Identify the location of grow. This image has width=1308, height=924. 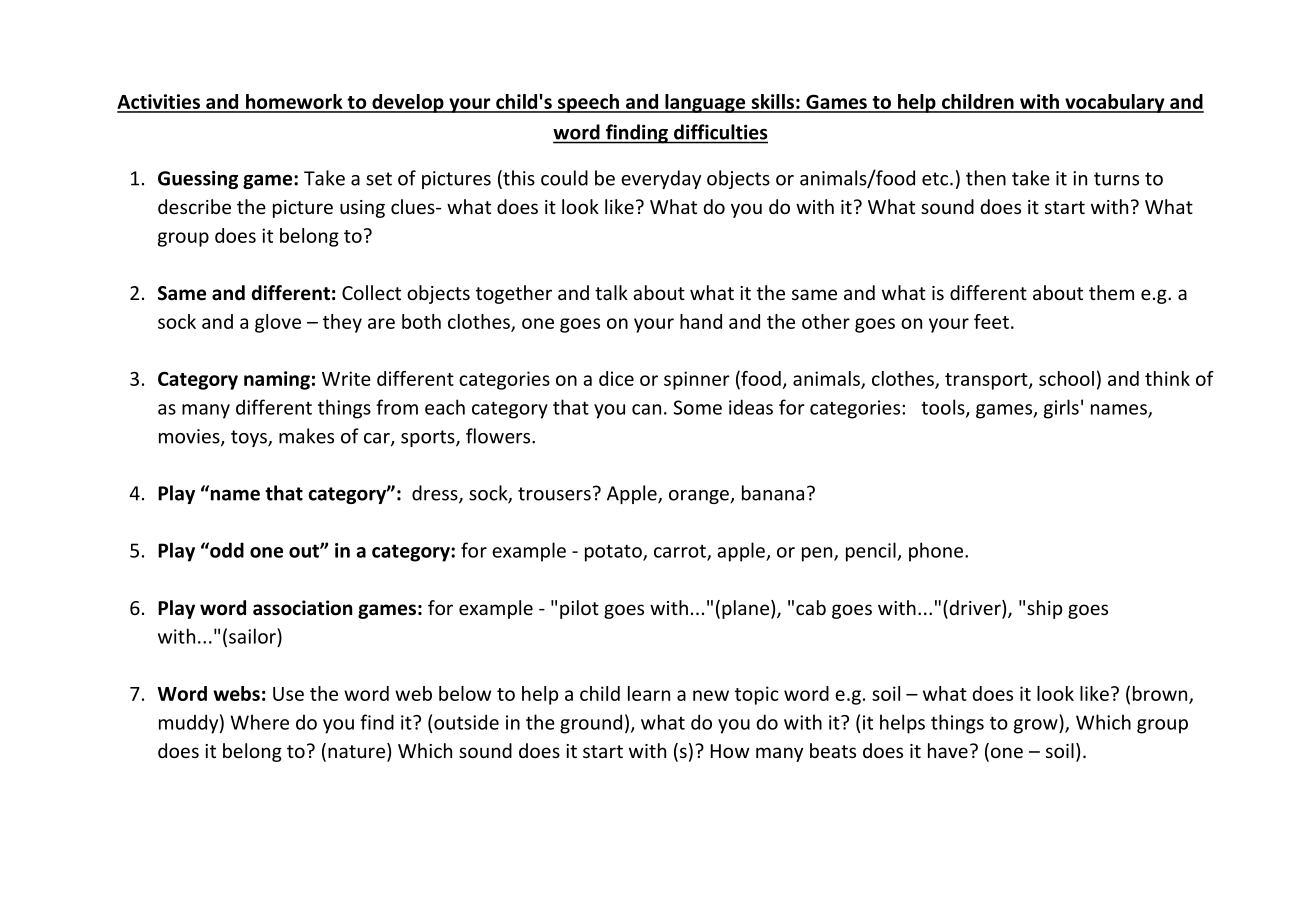
(1037, 726).
